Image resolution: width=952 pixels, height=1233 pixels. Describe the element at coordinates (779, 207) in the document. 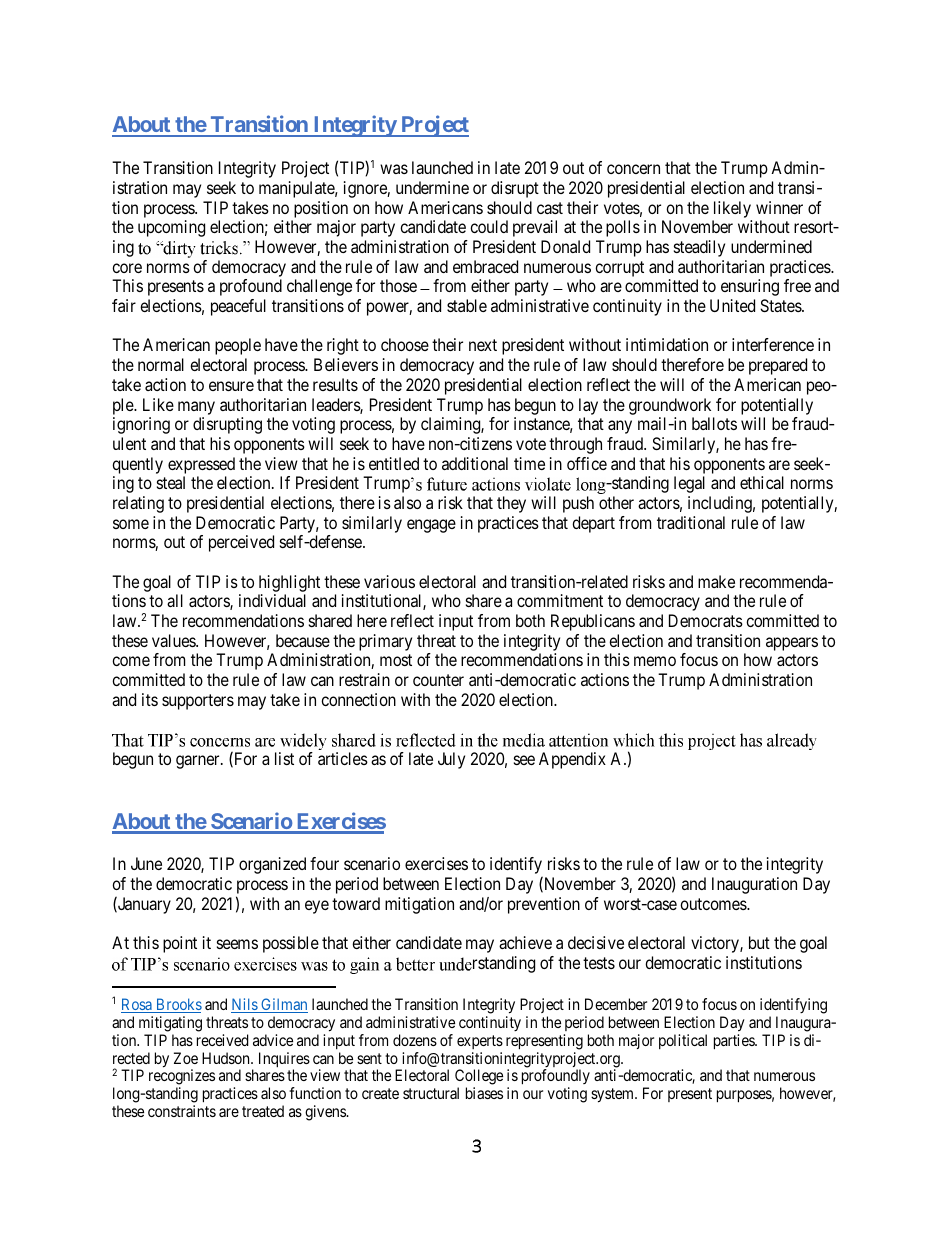

I see `winner` at that location.
